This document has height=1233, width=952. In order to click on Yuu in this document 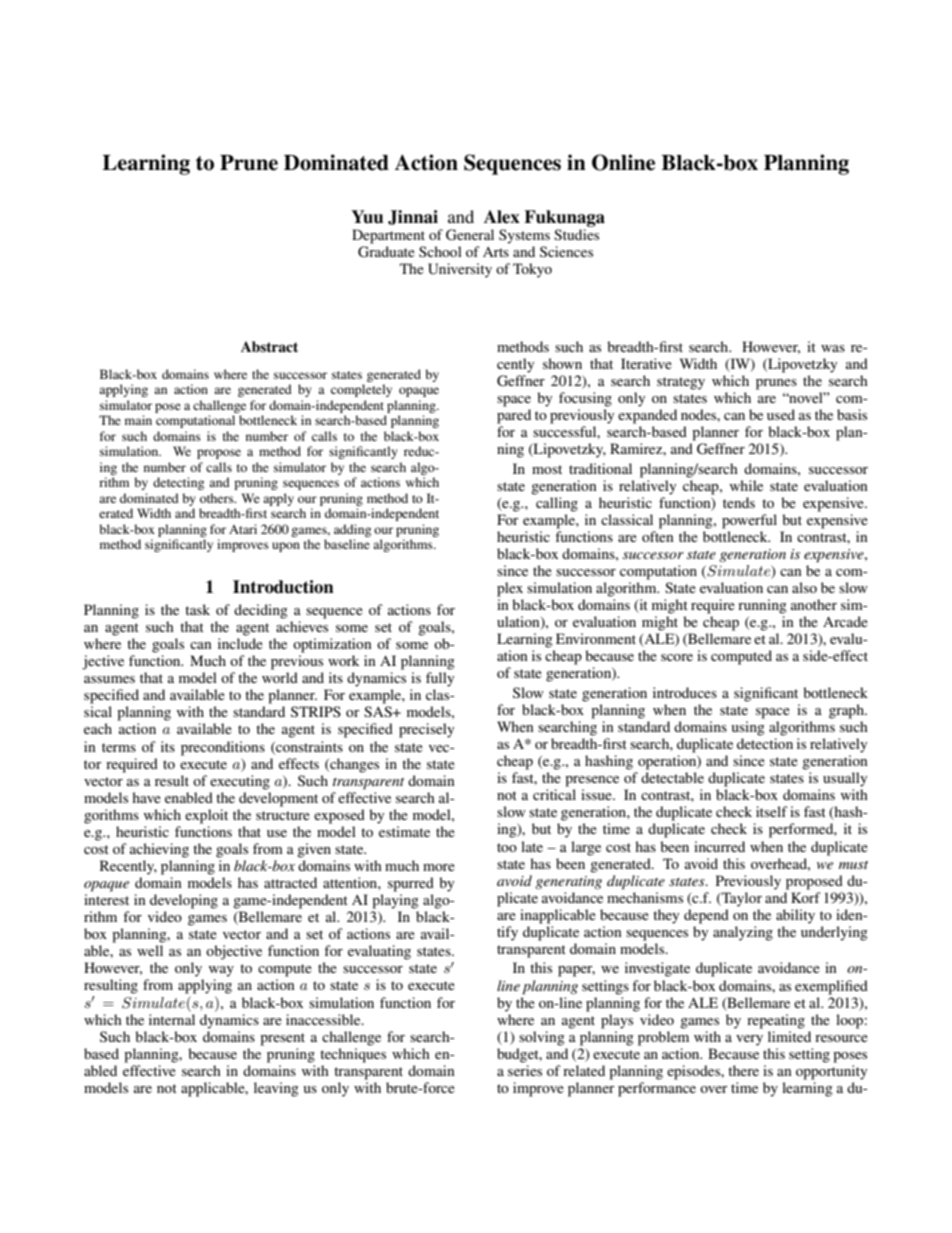, I will do `click(367, 217)`.
